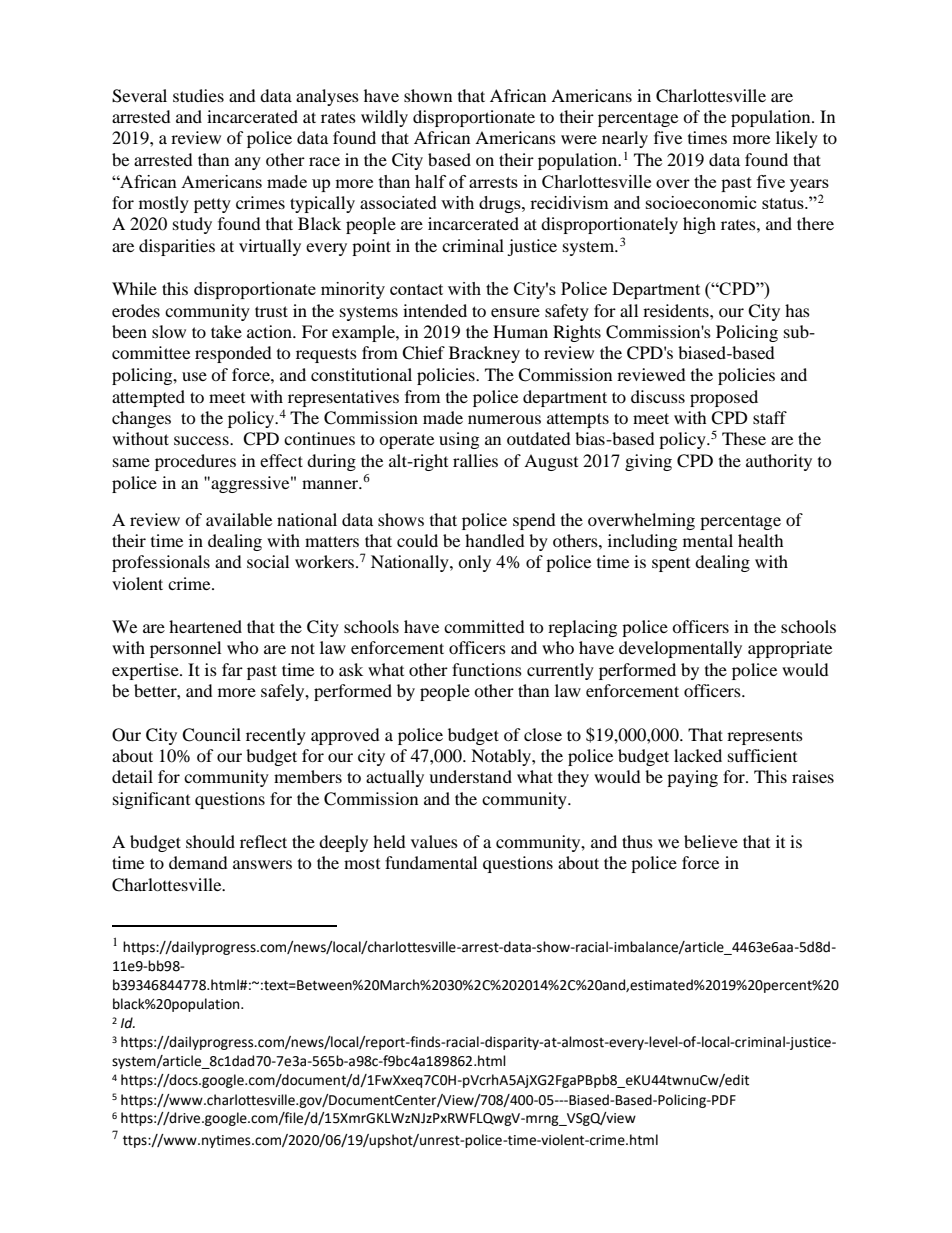 Image resolution: width=952 pixels, height=1233 pixels. I want to click on studies, so click(198, 95).
